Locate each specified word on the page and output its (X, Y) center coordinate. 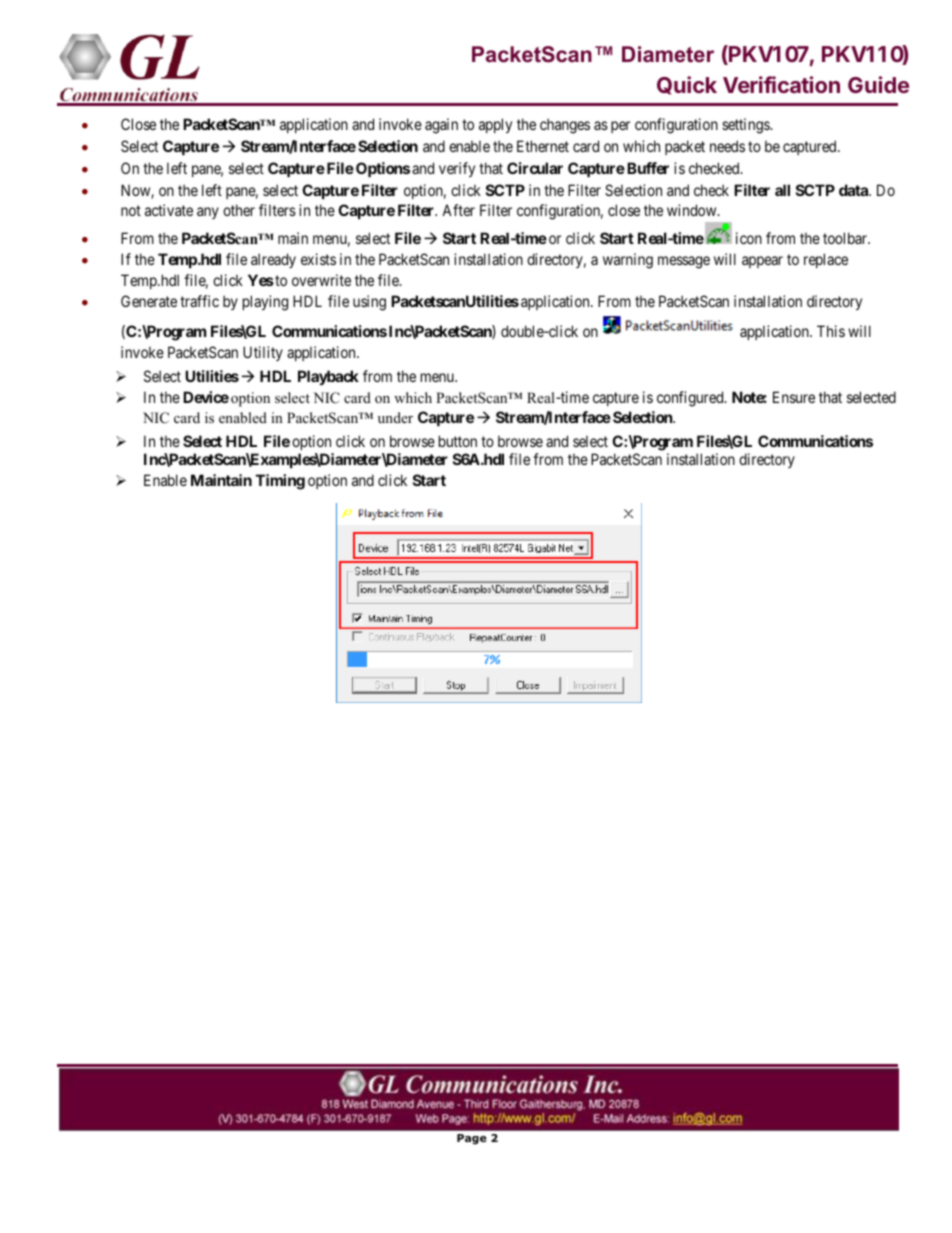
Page (472, 1139)
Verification (781, 84)
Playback (328, 377)
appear (762, 262)
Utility (263, 353)
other (239, 210)
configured (691, 399)
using (369, 303)
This (831, 331)
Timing (280, 482)
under (395, 417)
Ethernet (543, 146)
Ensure (794, 397)
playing (265, 303)
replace (826, 260)
